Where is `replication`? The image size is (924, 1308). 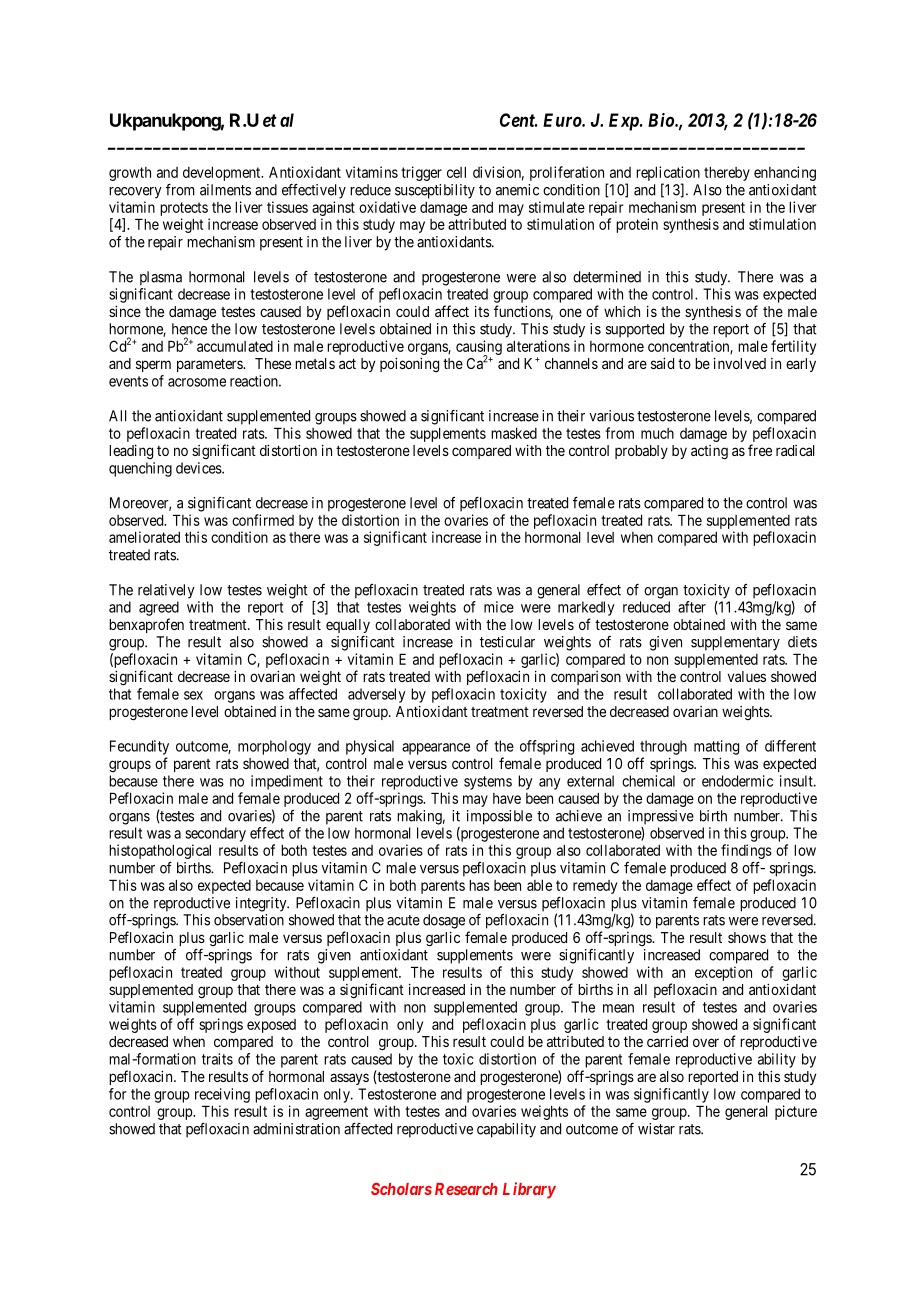 replication is located at coordinates (668, 175).
